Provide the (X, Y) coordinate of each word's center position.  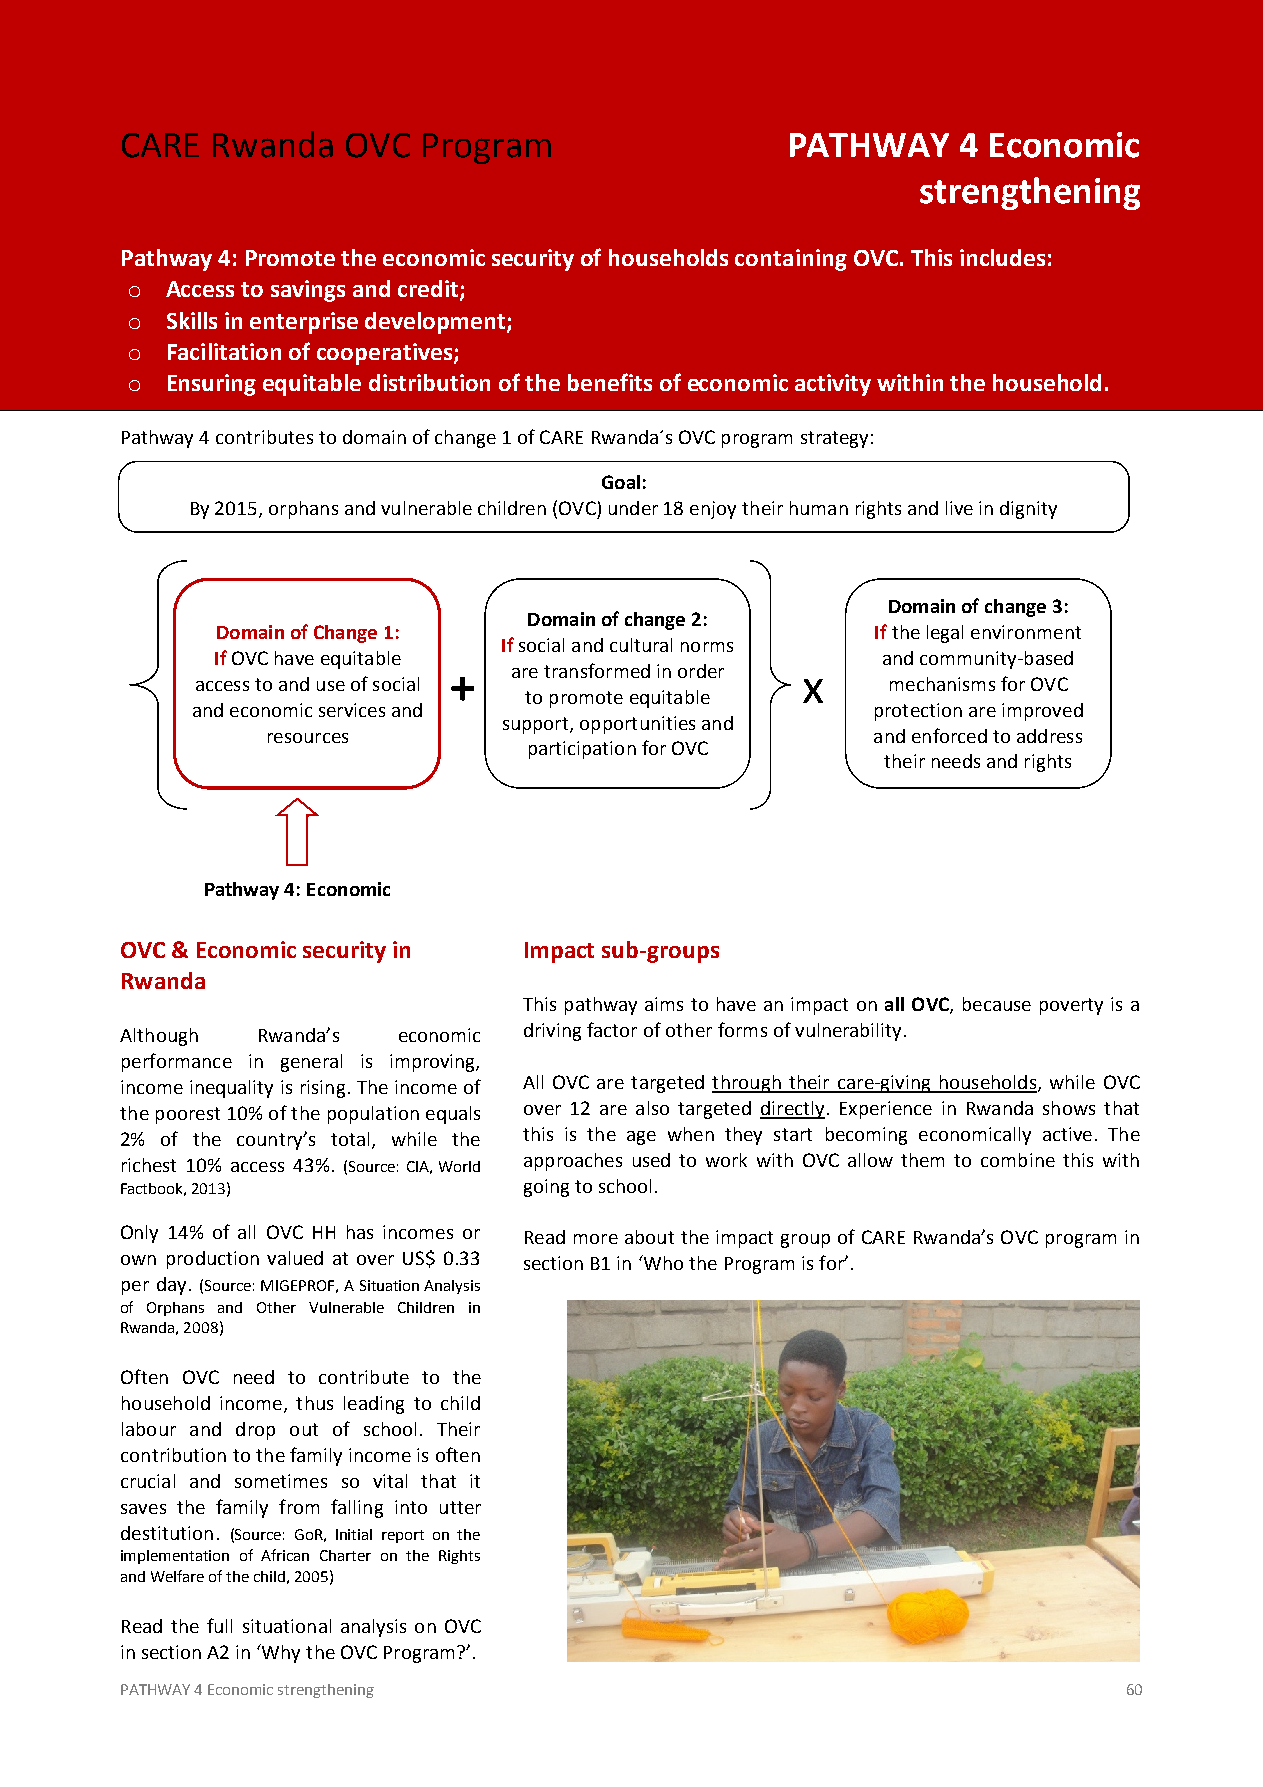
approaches (573, 1162)
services (352, 710)
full (219, 1625)
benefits (610, 382)
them (922, 1160)
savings (308, 291)
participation (582, 750)
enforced (949, 735)
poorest (188, 1115)
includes (1002, 257)
